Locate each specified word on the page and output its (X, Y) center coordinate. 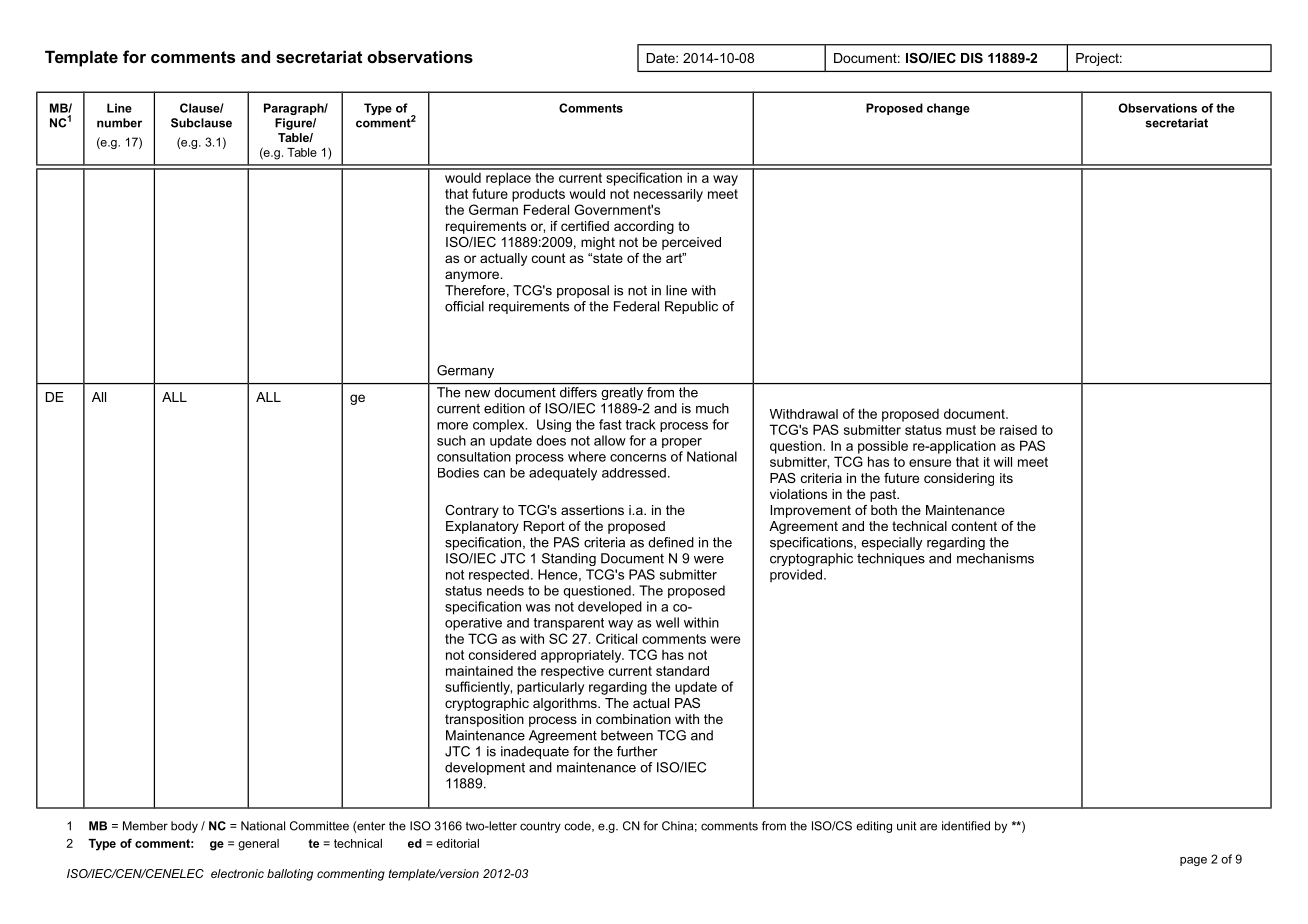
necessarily (668, 195)
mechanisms (995, 558)
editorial (457, 843)
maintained (479, 671)
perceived (691, 243)
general (258, 845)
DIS (972, 58)
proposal (583, 291)
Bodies (458, 473)
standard (682, 671)
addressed (634, 473)
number (119, 123)
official (464, 306)
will (1003, 462)
